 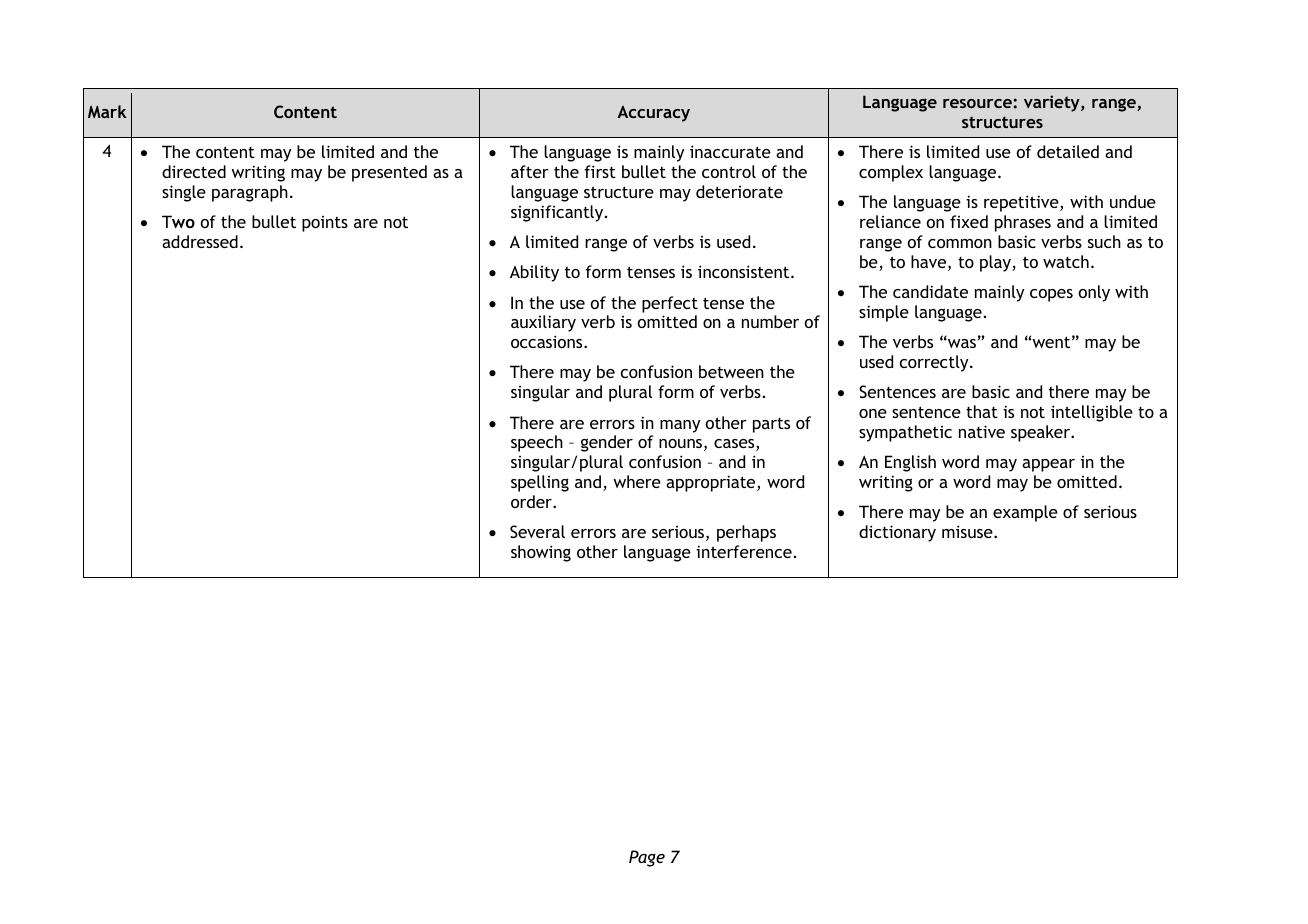 What do you see at coordinates (1048, 465) in the image?
I see `appear` at bounding box center [1048, 465].
